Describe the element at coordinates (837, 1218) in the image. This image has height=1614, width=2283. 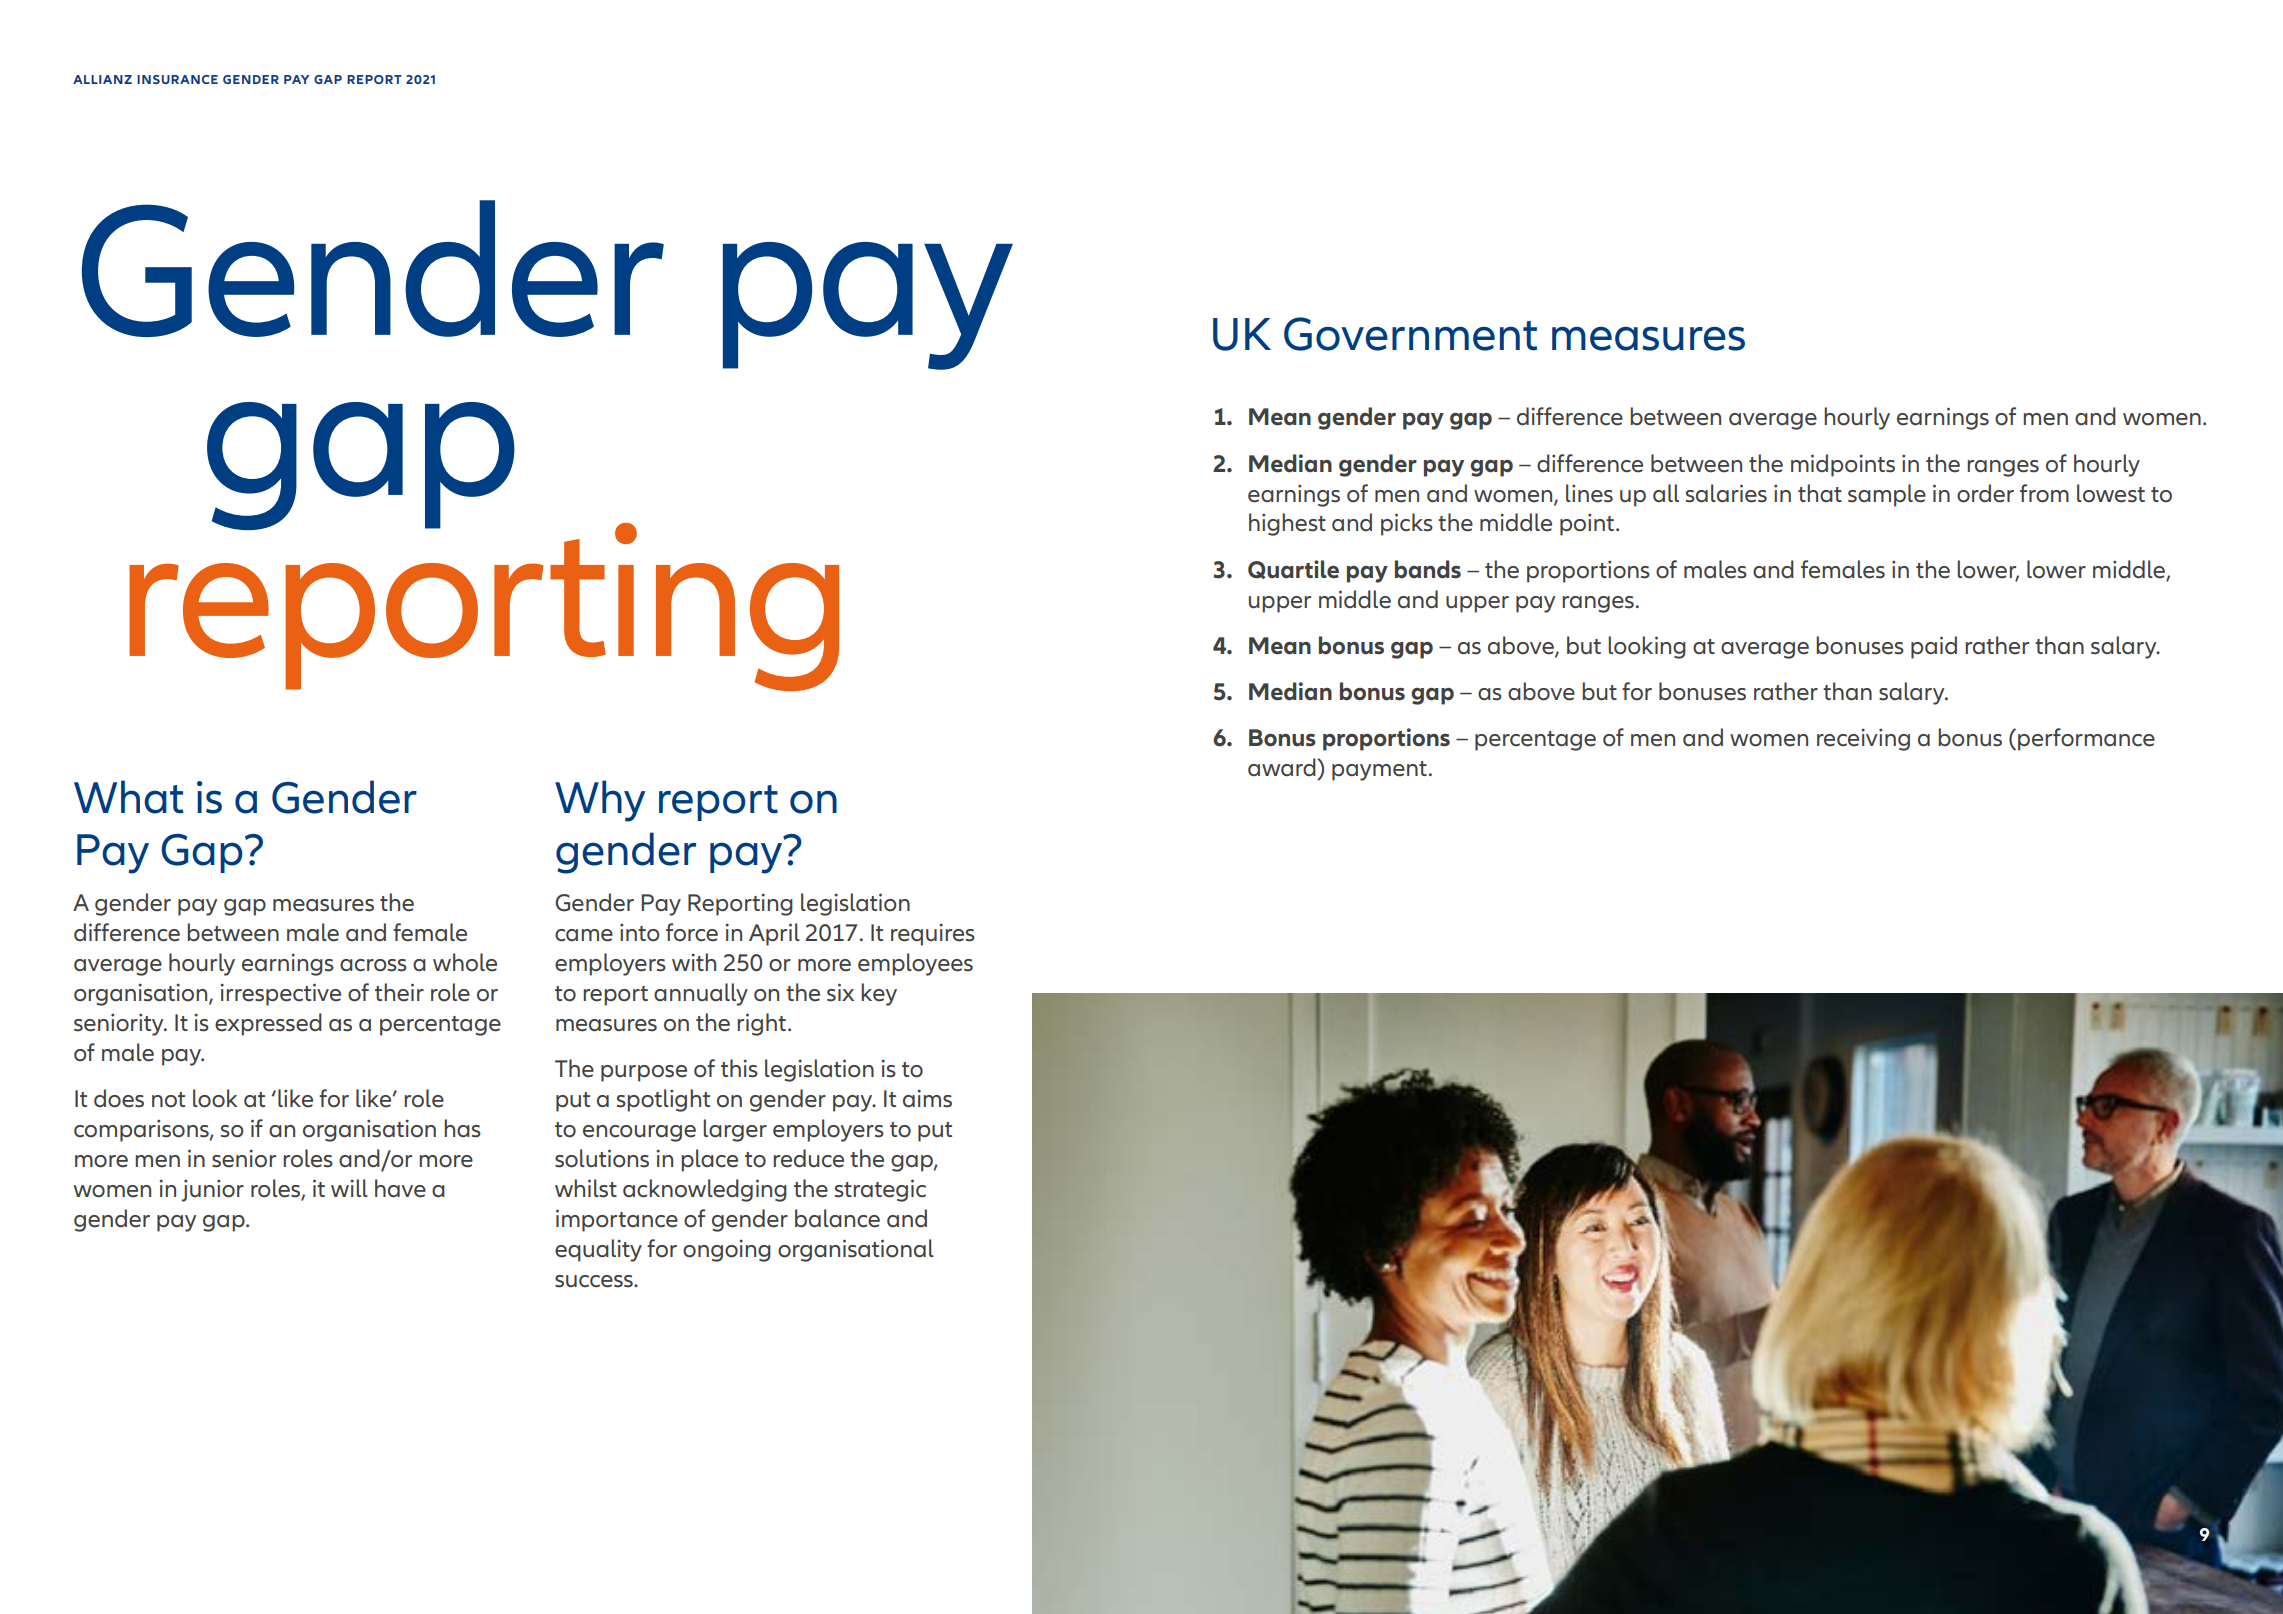
I see `balance` at that location.
